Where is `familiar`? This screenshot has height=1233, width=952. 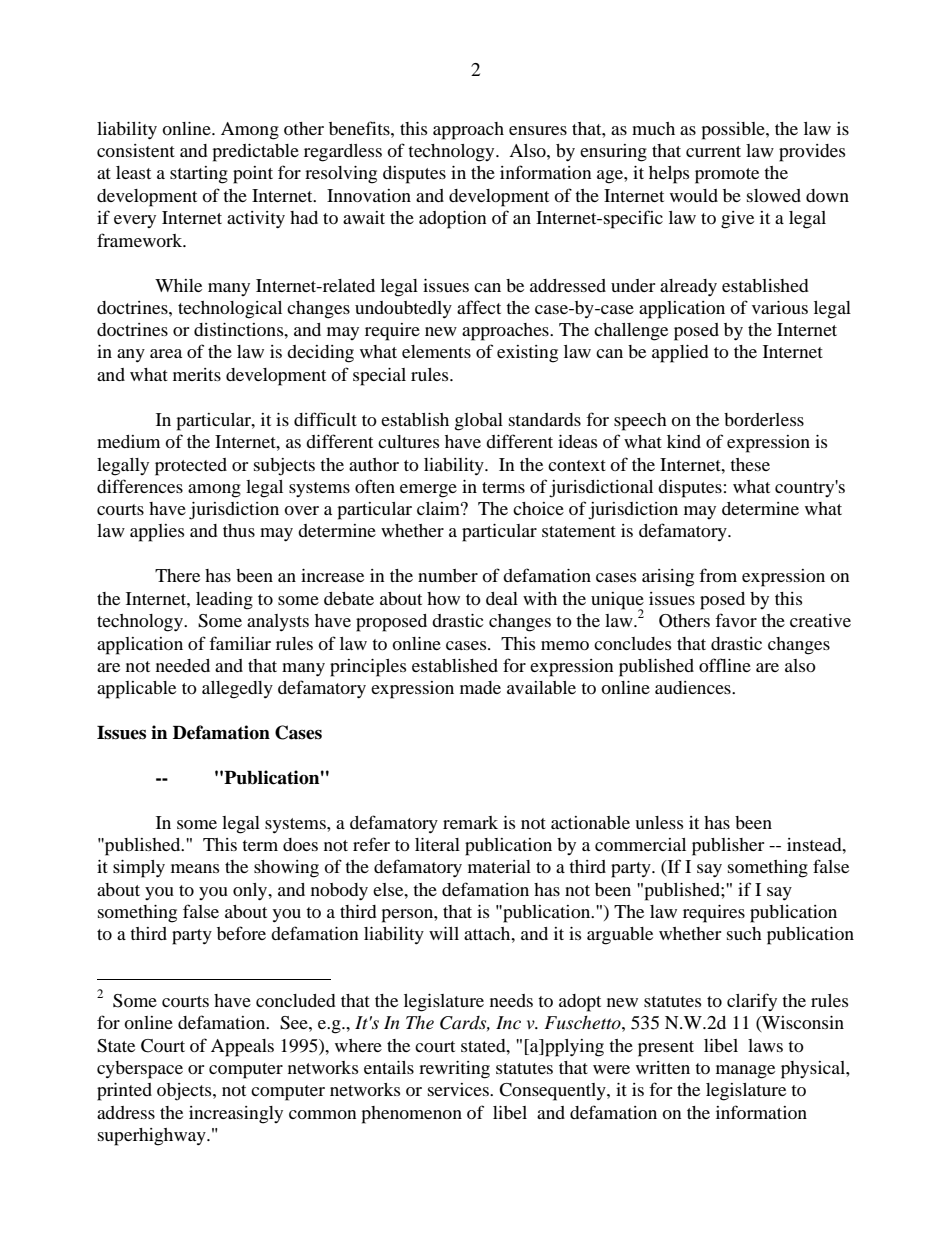 familiar is located at coordinates (240, 643).
